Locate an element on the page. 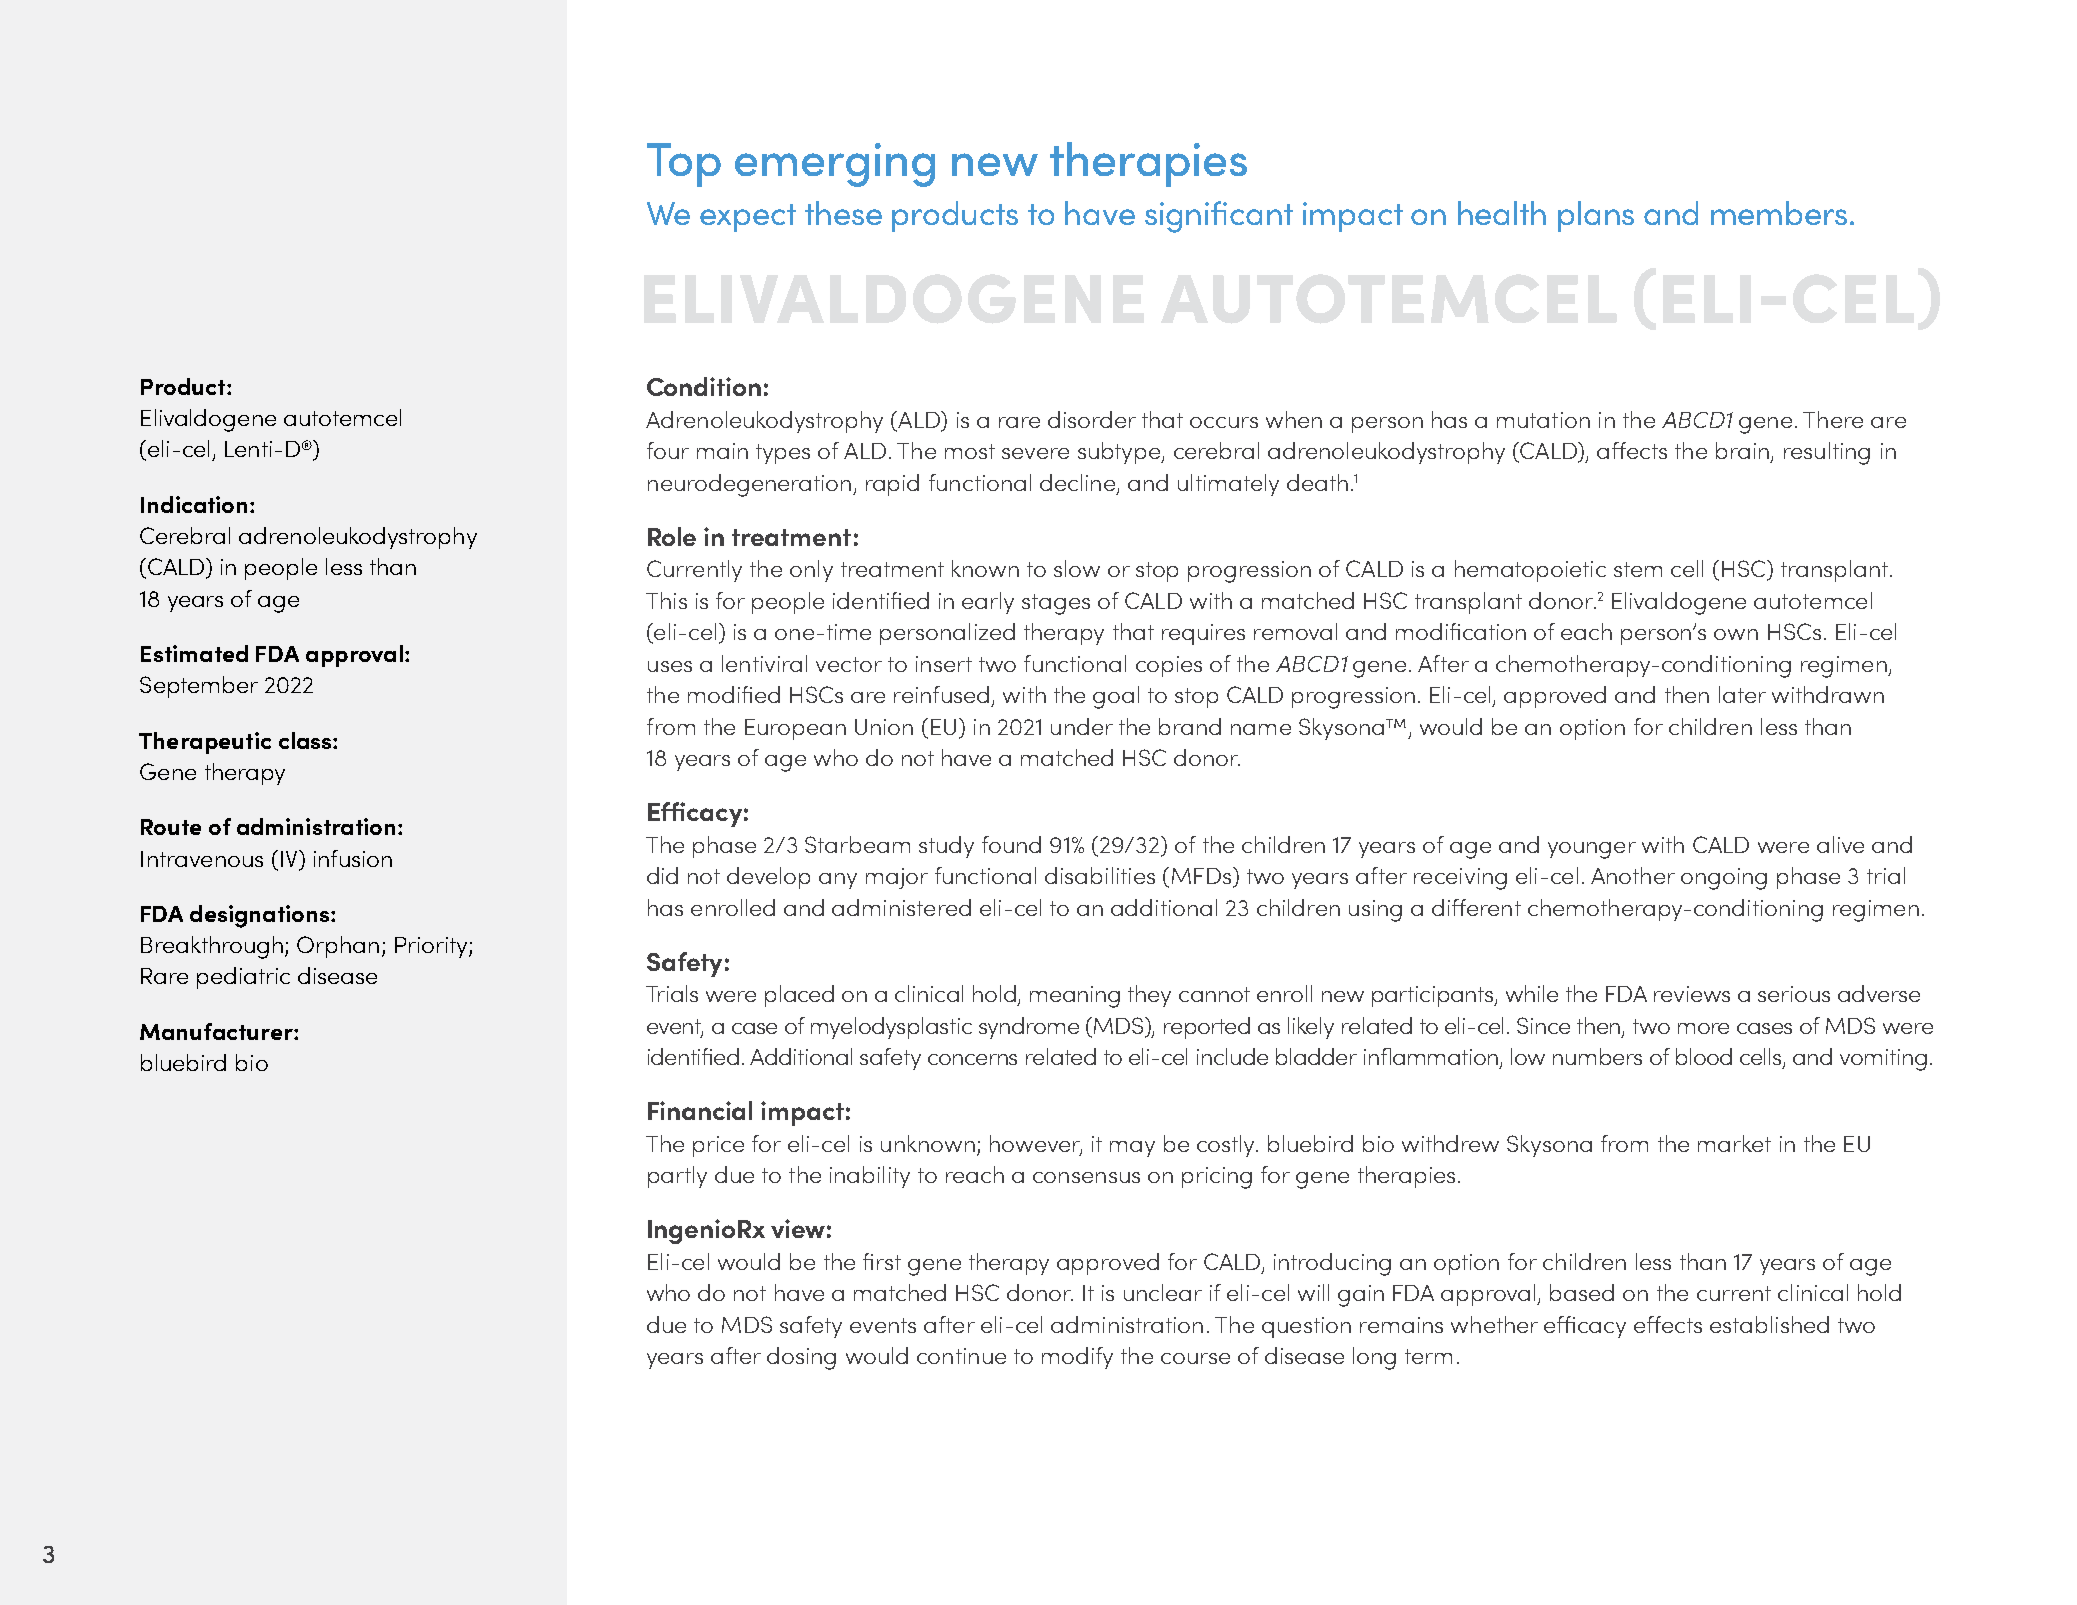  expect is located at coordinates (748, 218).
